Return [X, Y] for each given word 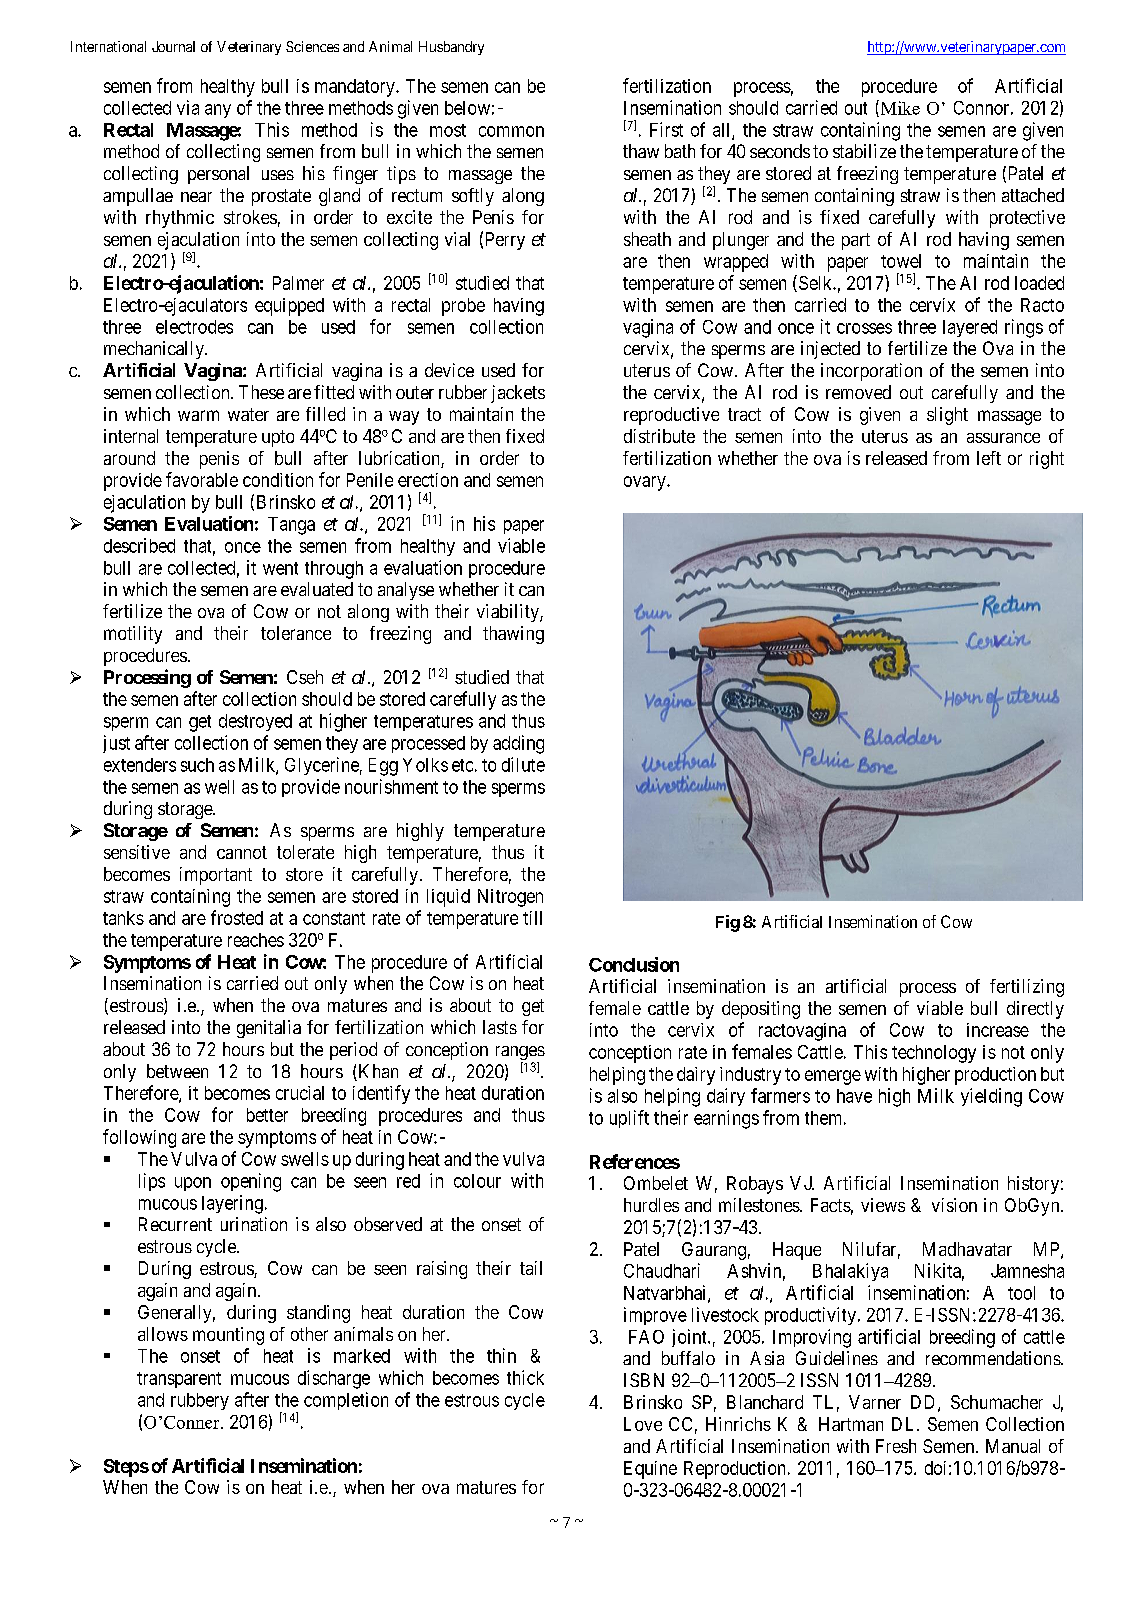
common [511, 131]
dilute [523, 764]
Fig [728, 923]
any [218, 111]
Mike [899, 108]
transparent [179, 1380]
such [197, 765]
